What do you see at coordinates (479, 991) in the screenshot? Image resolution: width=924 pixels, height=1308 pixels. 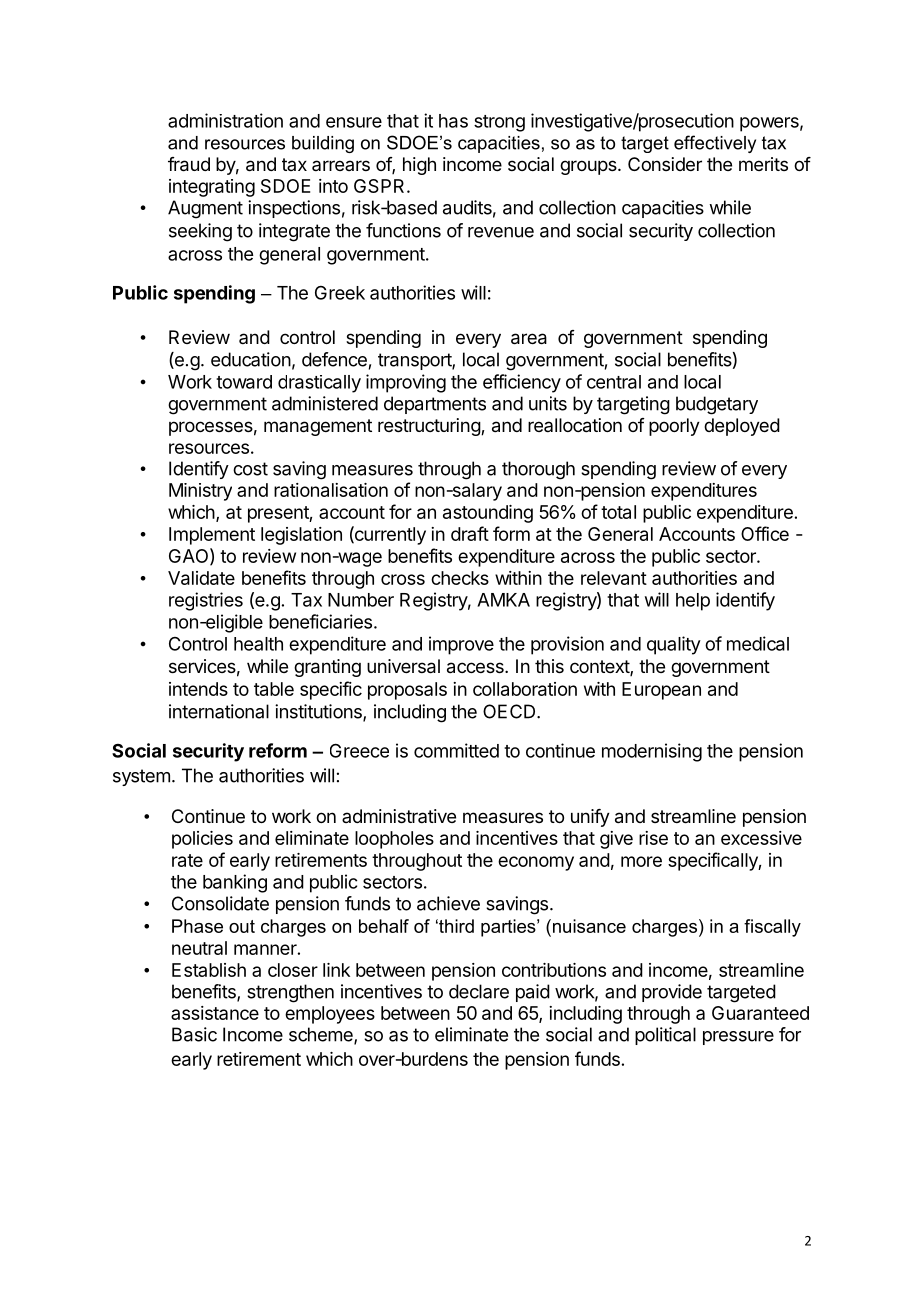 I see `declare` at bounding box center [479, 991].
